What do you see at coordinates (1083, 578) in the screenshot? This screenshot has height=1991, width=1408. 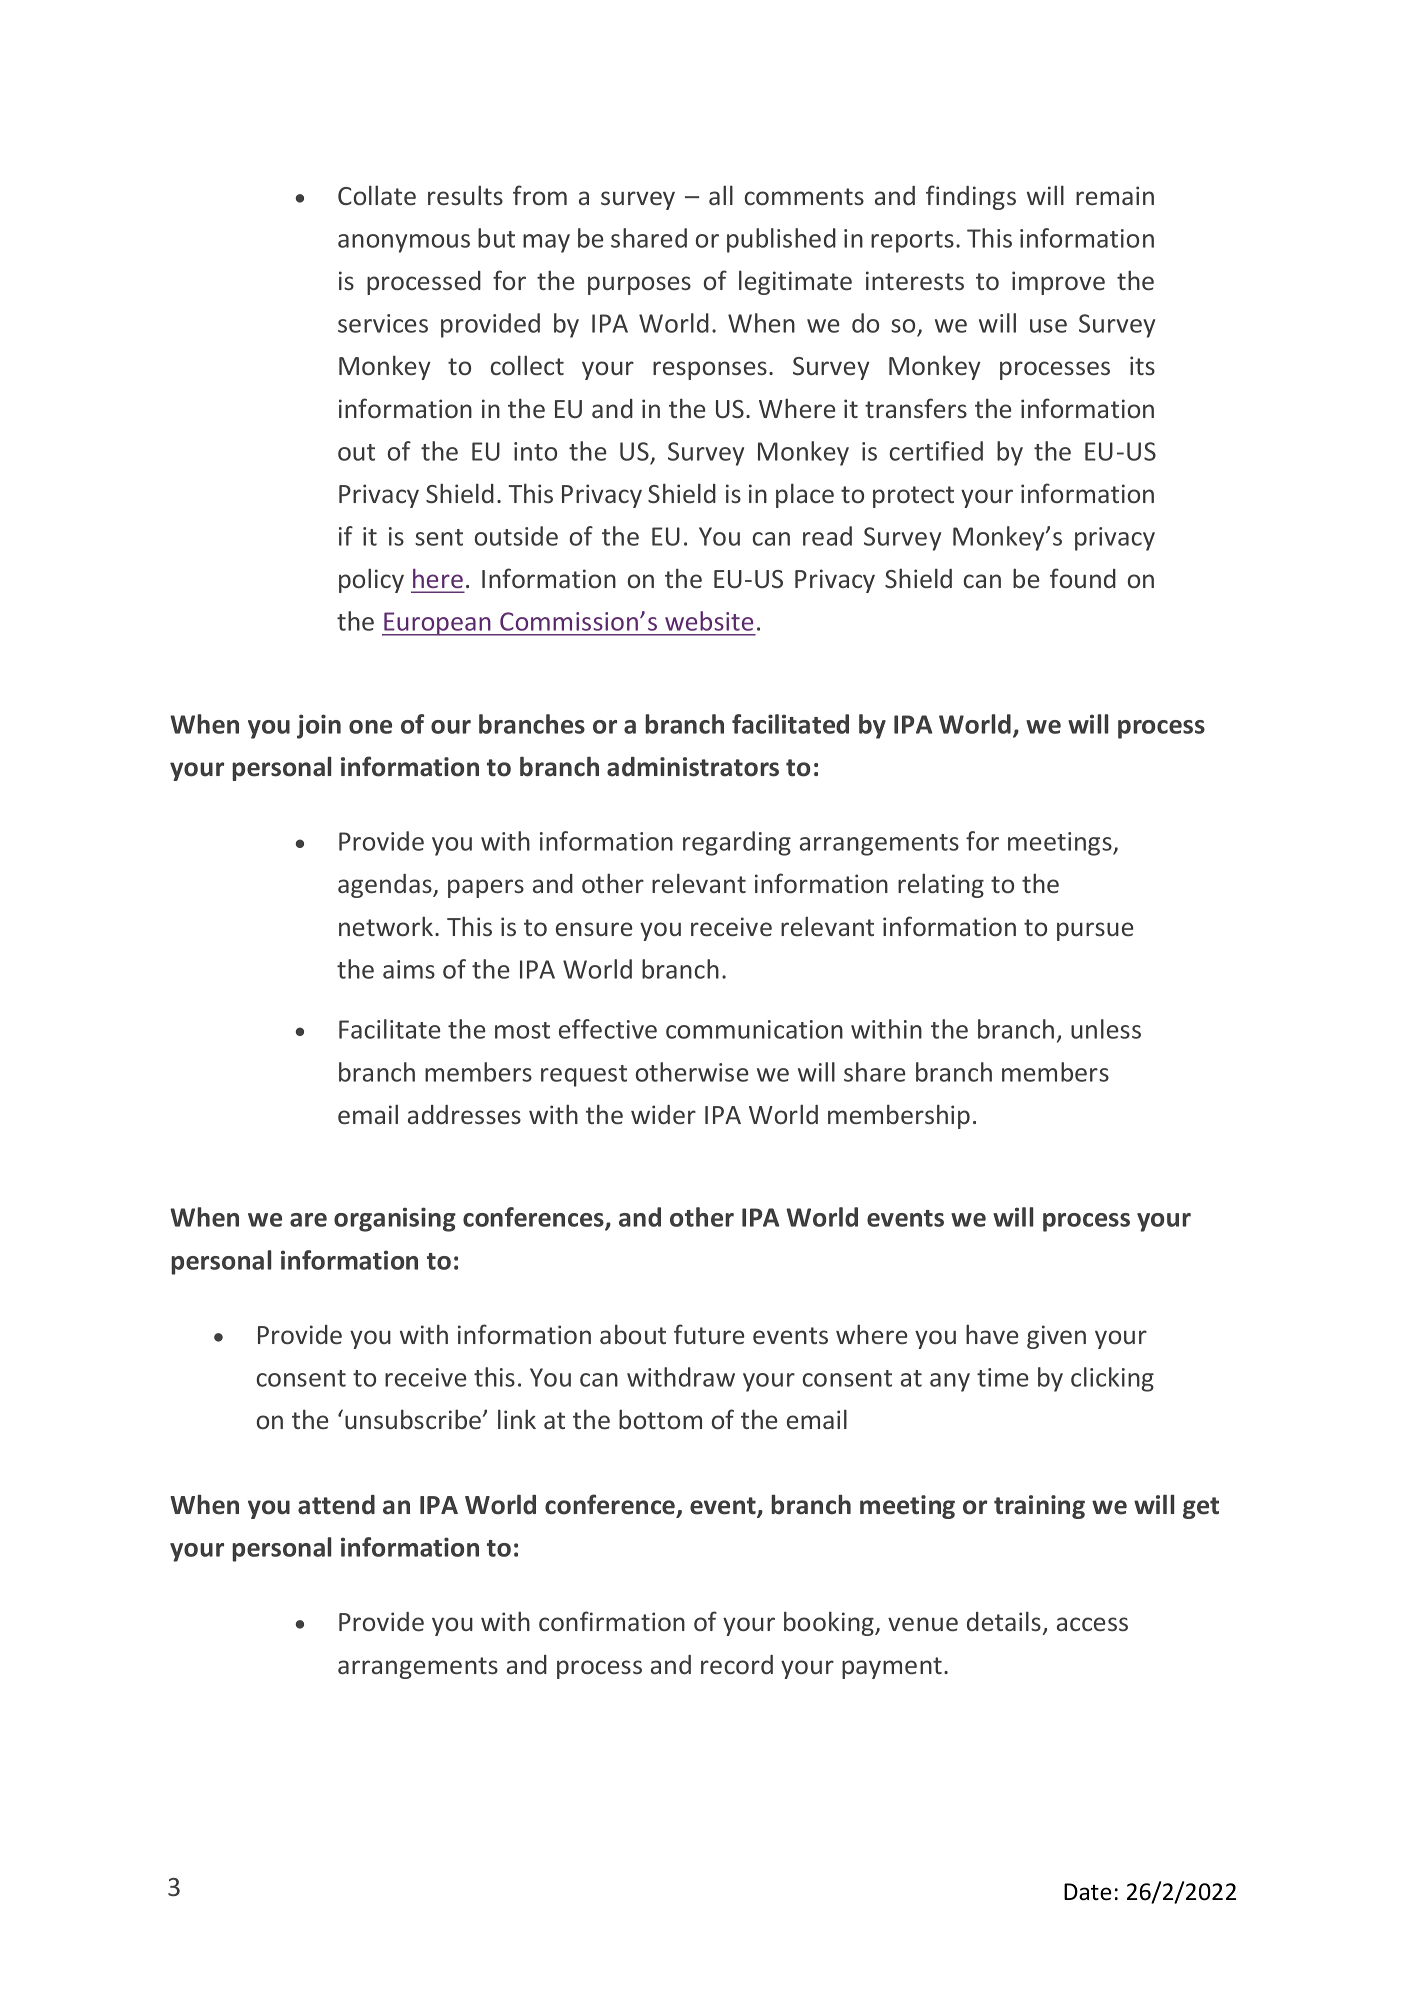 I see `found` at bounding box center [1083, 578].
